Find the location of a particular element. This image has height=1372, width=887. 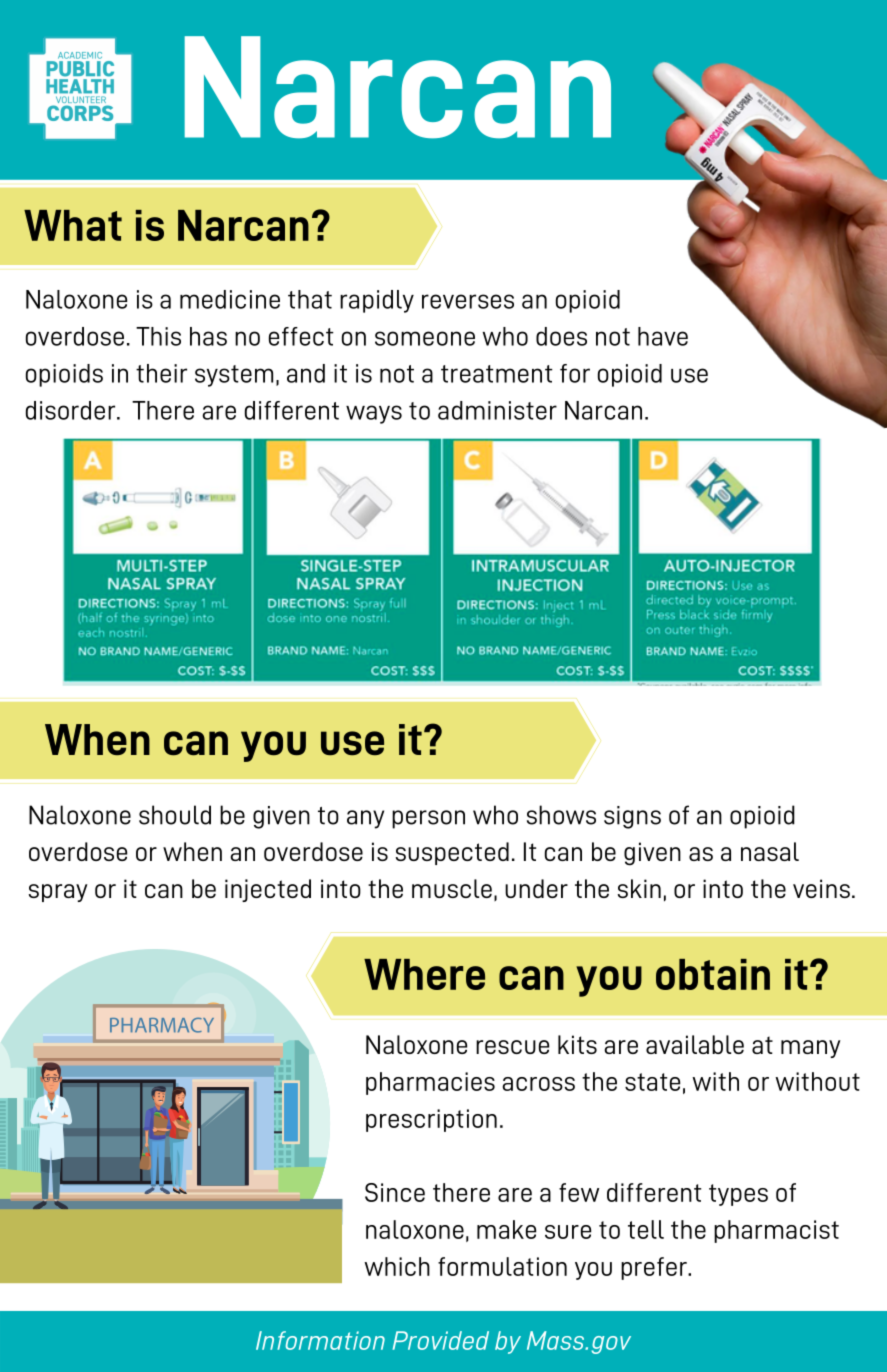

prefer is located at coordinates (655, 1268).
